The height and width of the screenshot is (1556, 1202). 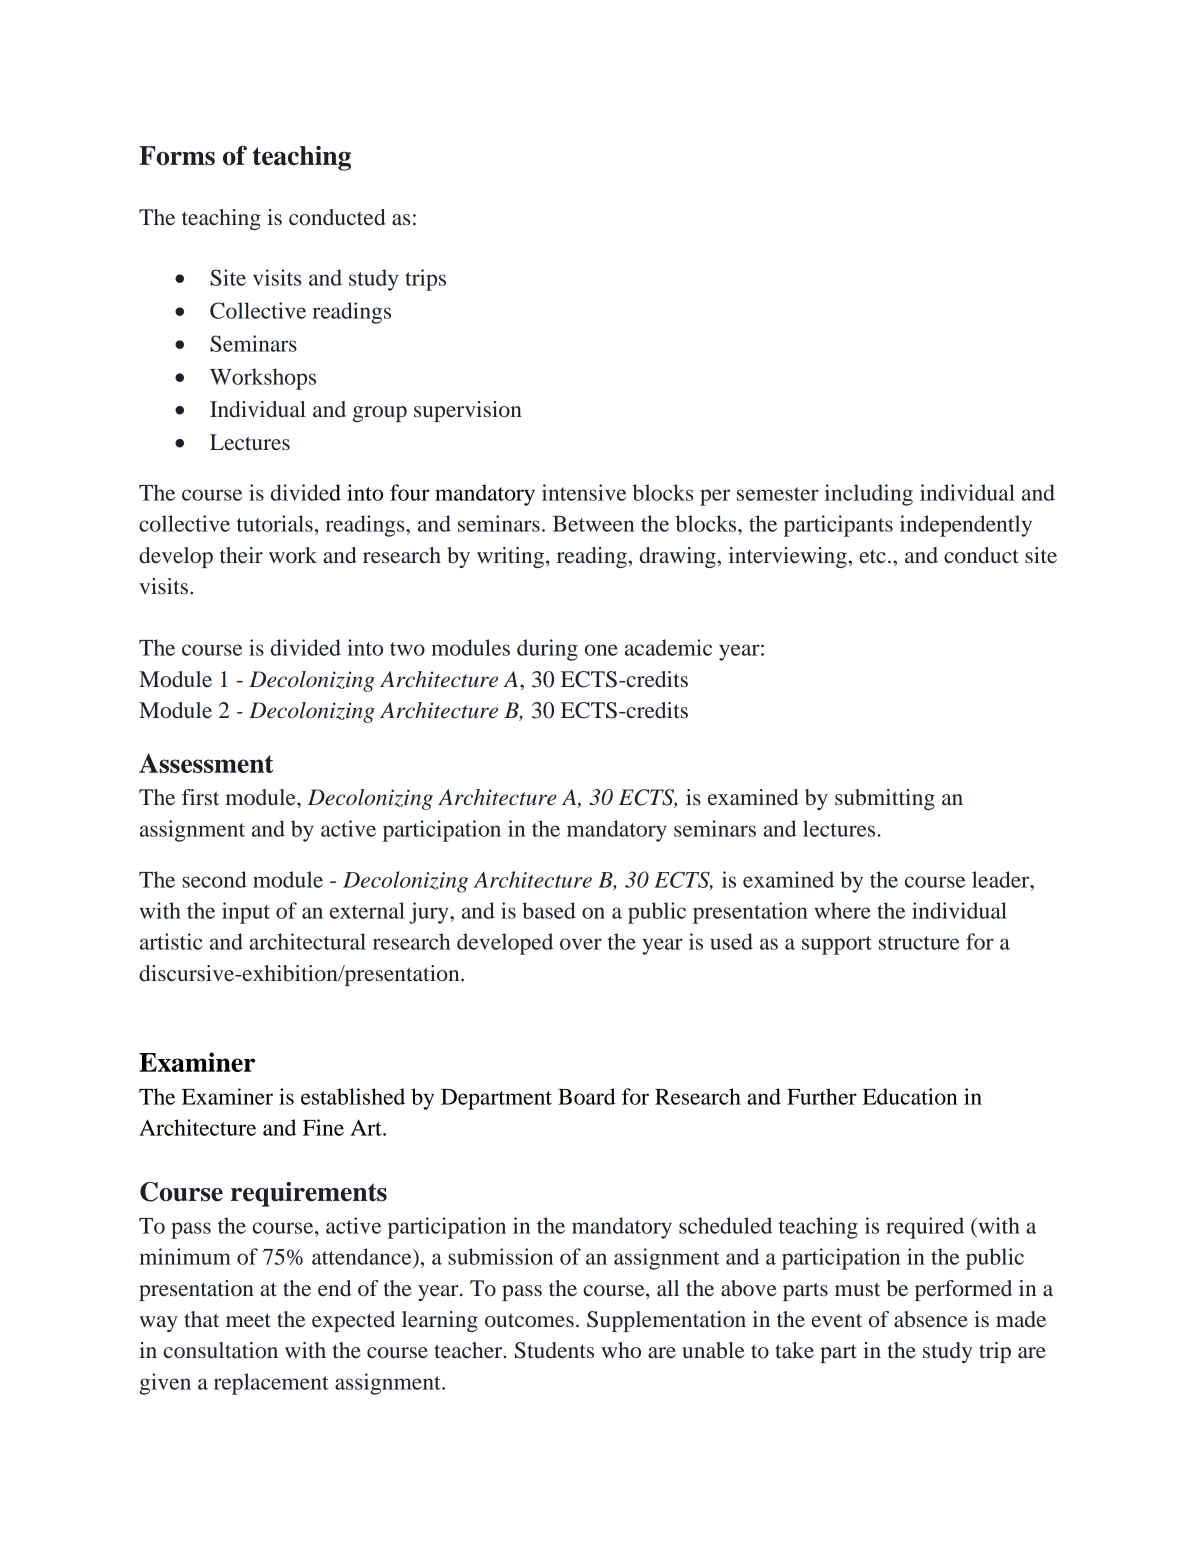 What do you see at coordinates (206, 763) in the screenshot?
I see `Assessment` at bounding box center [206, 763].
